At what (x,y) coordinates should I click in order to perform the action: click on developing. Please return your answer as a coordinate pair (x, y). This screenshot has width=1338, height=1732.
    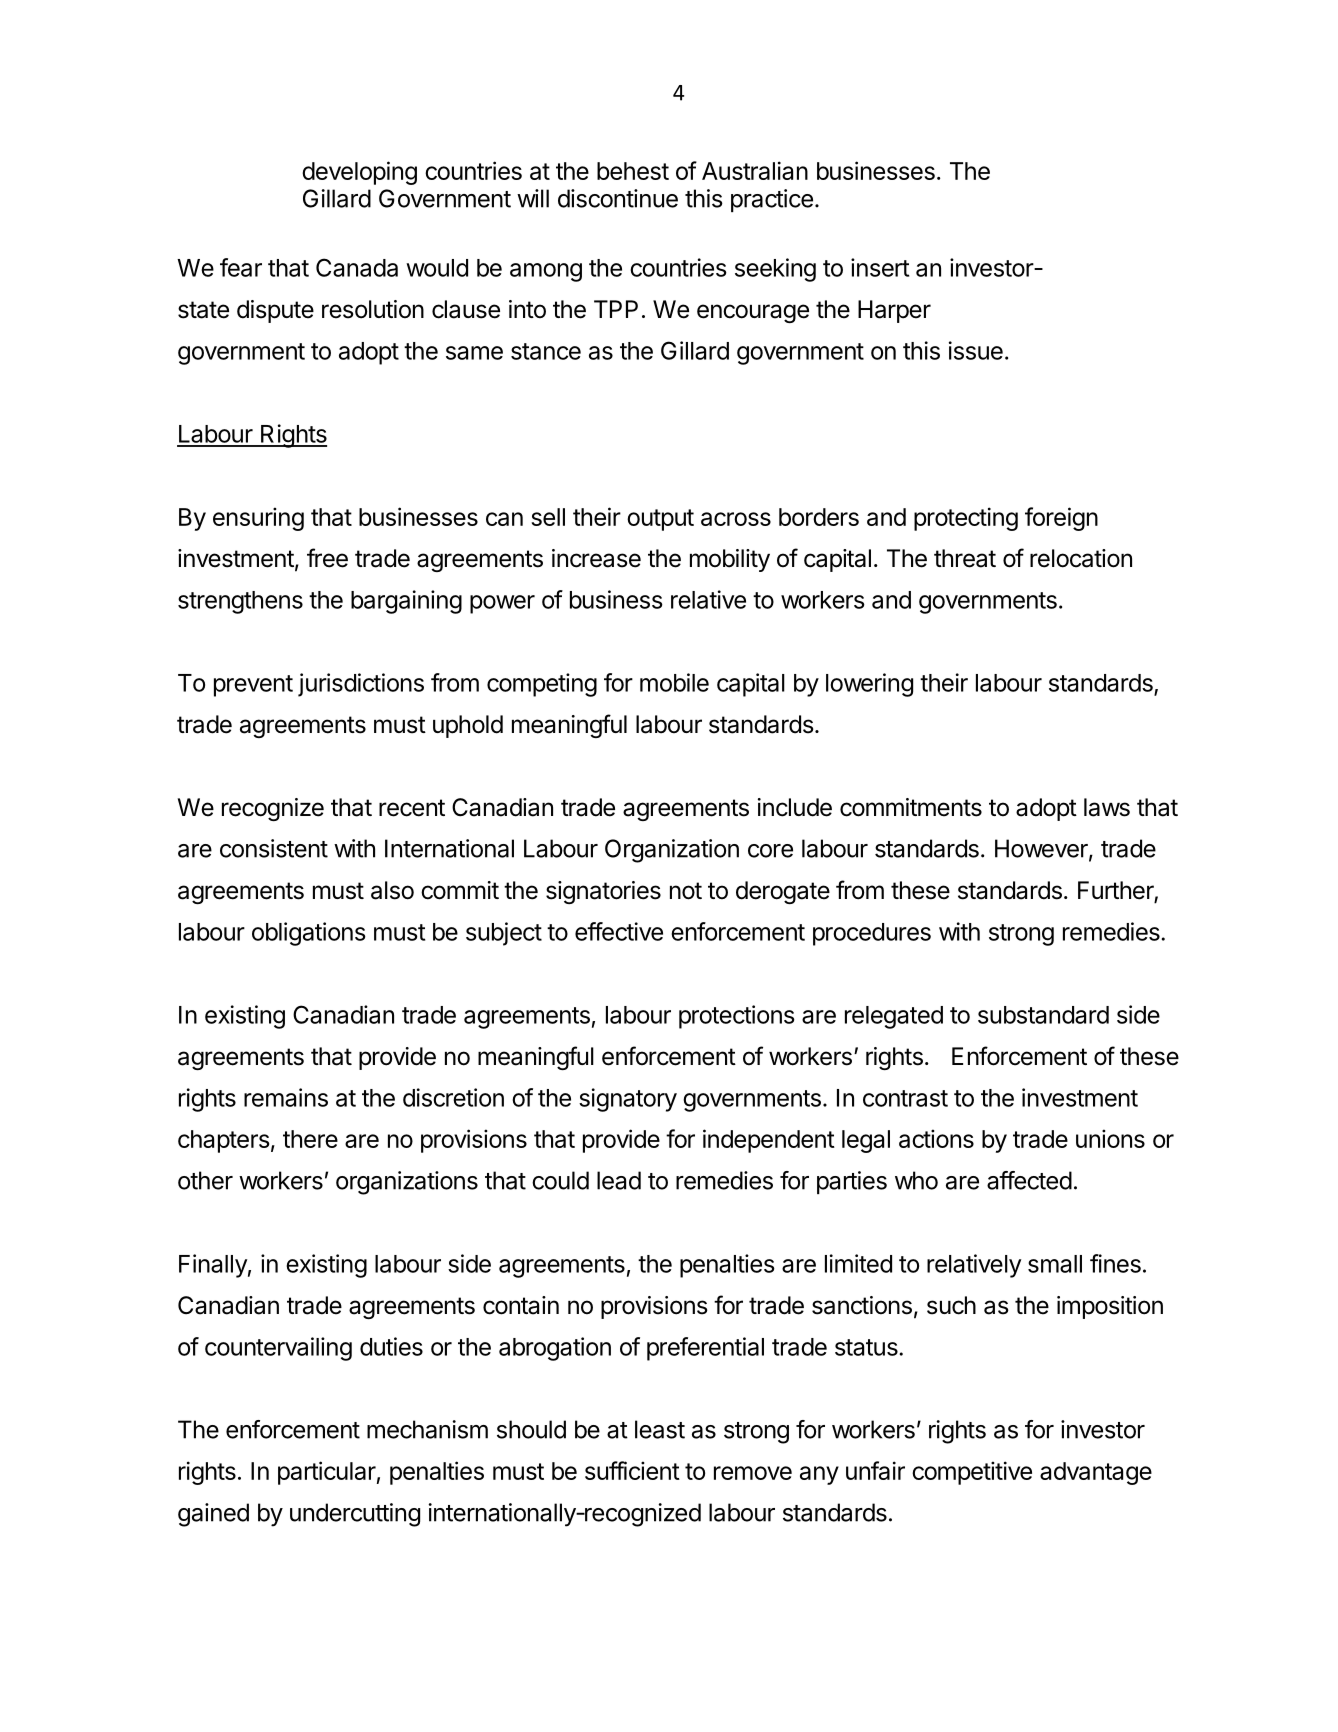
    Looking at the image, I should click on (359, 173).
